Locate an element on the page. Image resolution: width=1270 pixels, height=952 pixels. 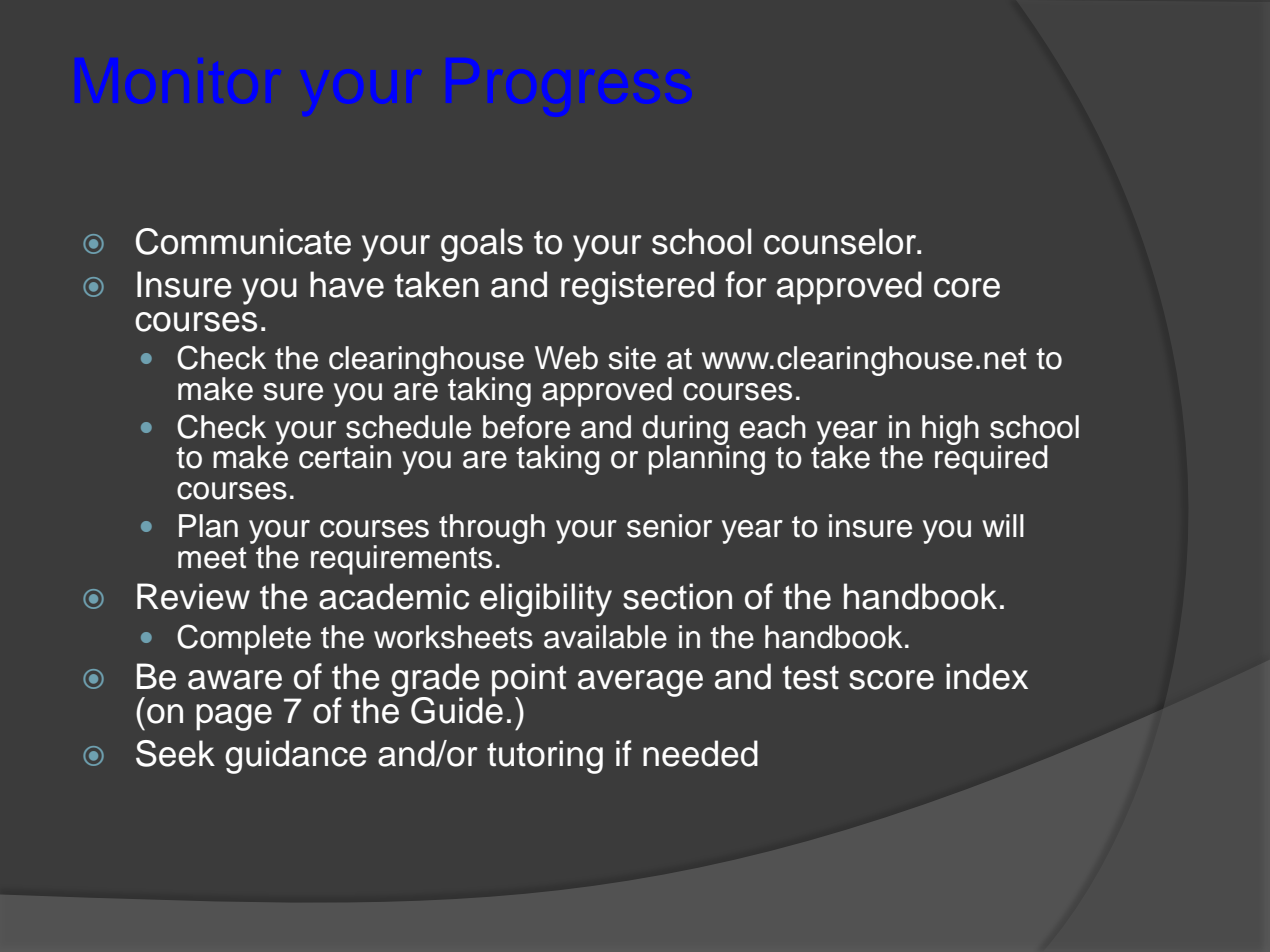
senior is located at coordinates (669, 526).
